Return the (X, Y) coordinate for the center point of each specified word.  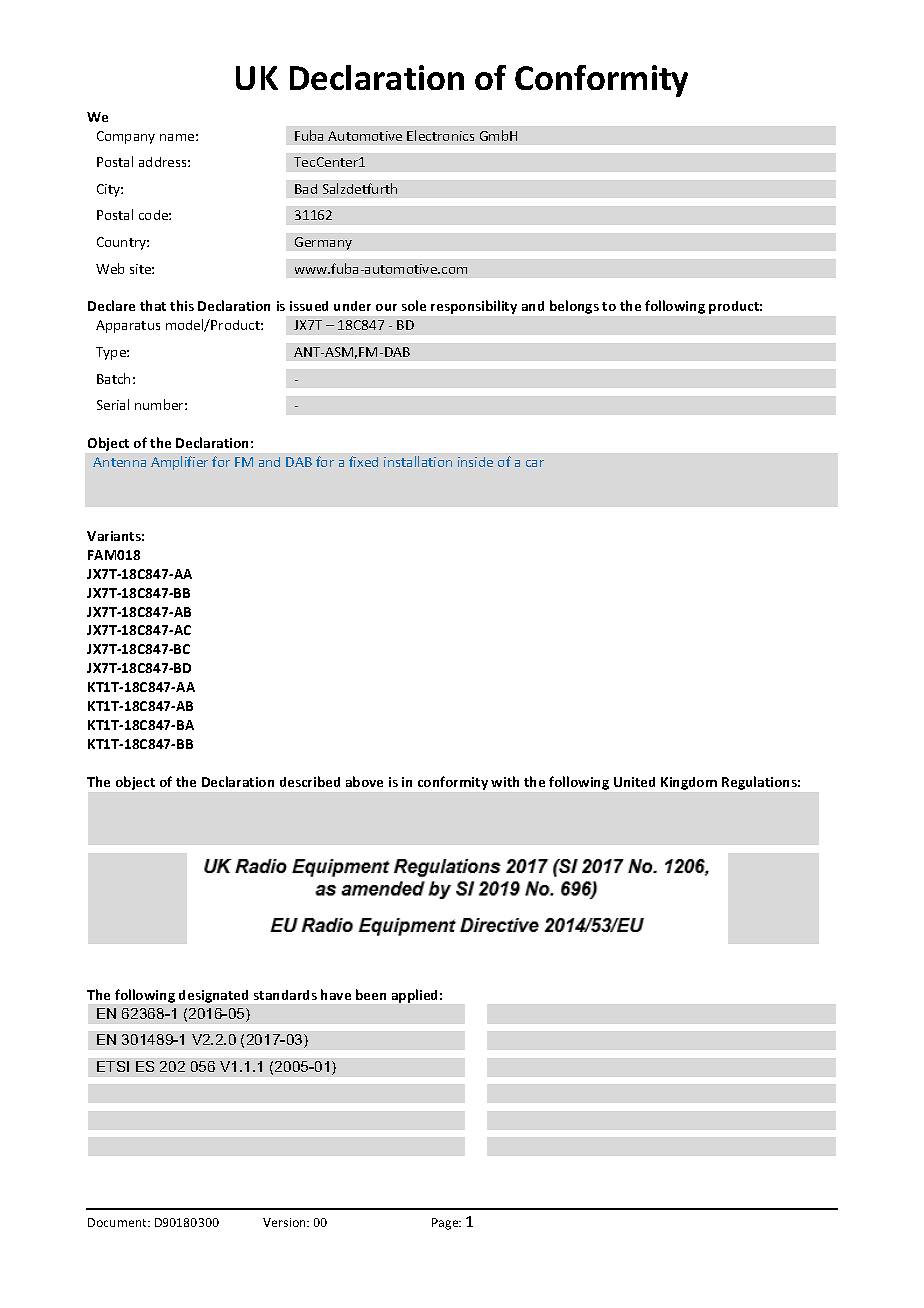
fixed (363, 461)
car (535, 463)
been (371, 994)
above (364, 781)
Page (446, 1224)
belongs (574, 307)
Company (126, 137)
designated (213, 996)
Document (118, 1222)
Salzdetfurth (360, 188)
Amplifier (179, 463)
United (634, 782)
